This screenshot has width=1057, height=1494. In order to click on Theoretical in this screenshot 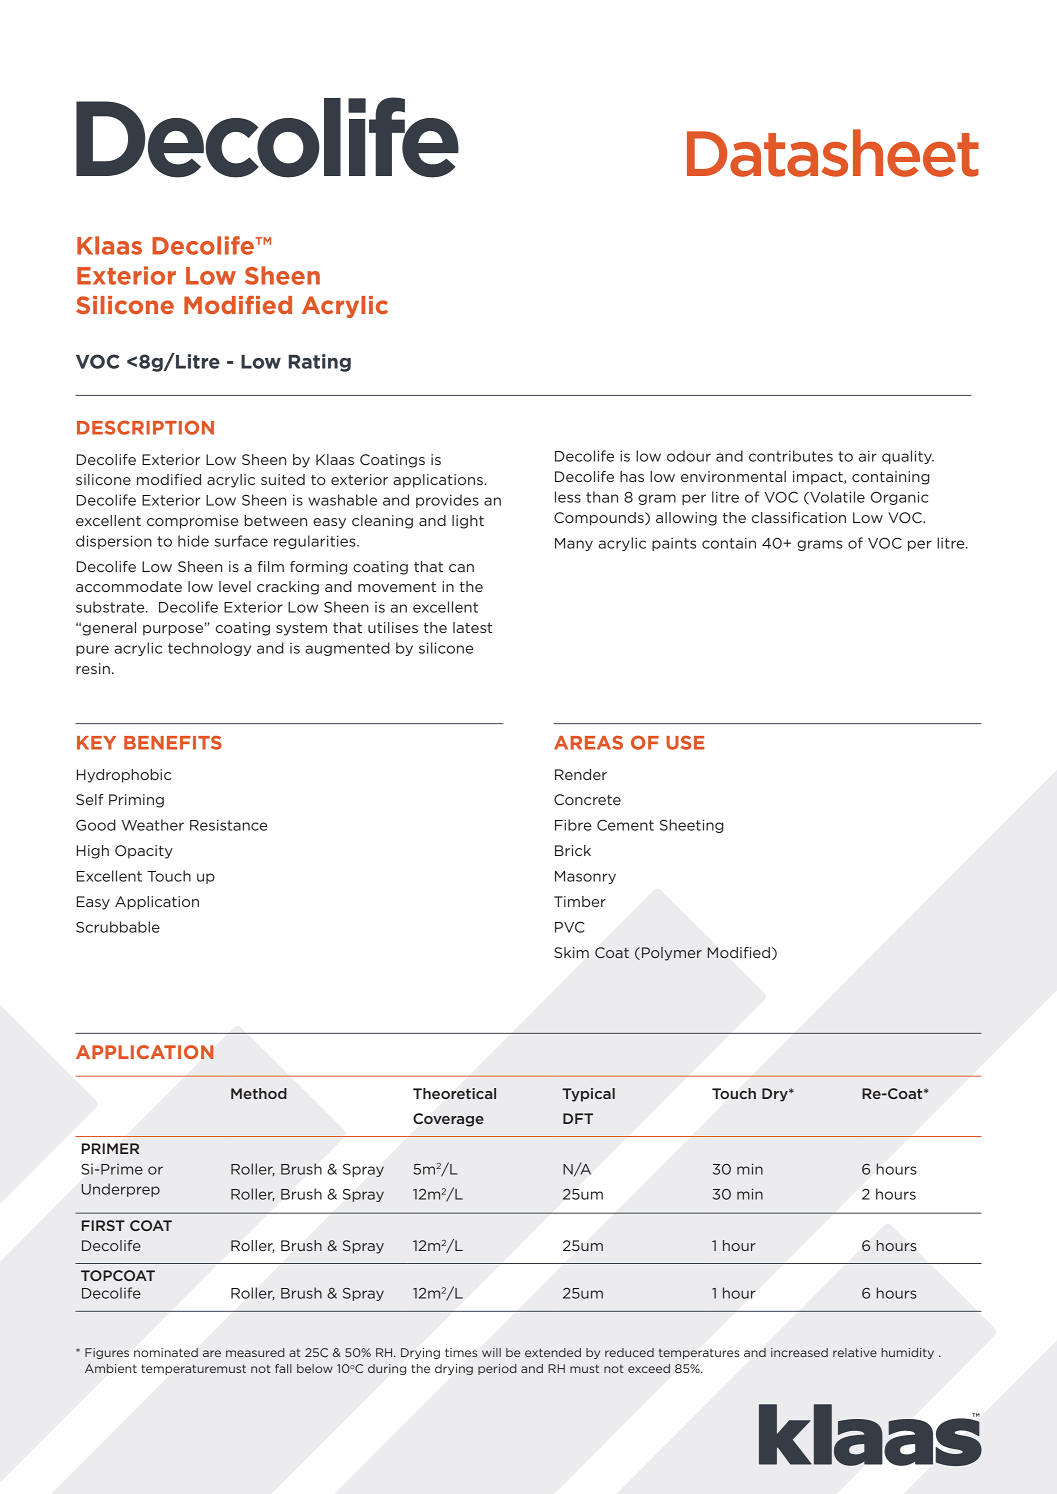, I will do `click(454, 1093)`.
